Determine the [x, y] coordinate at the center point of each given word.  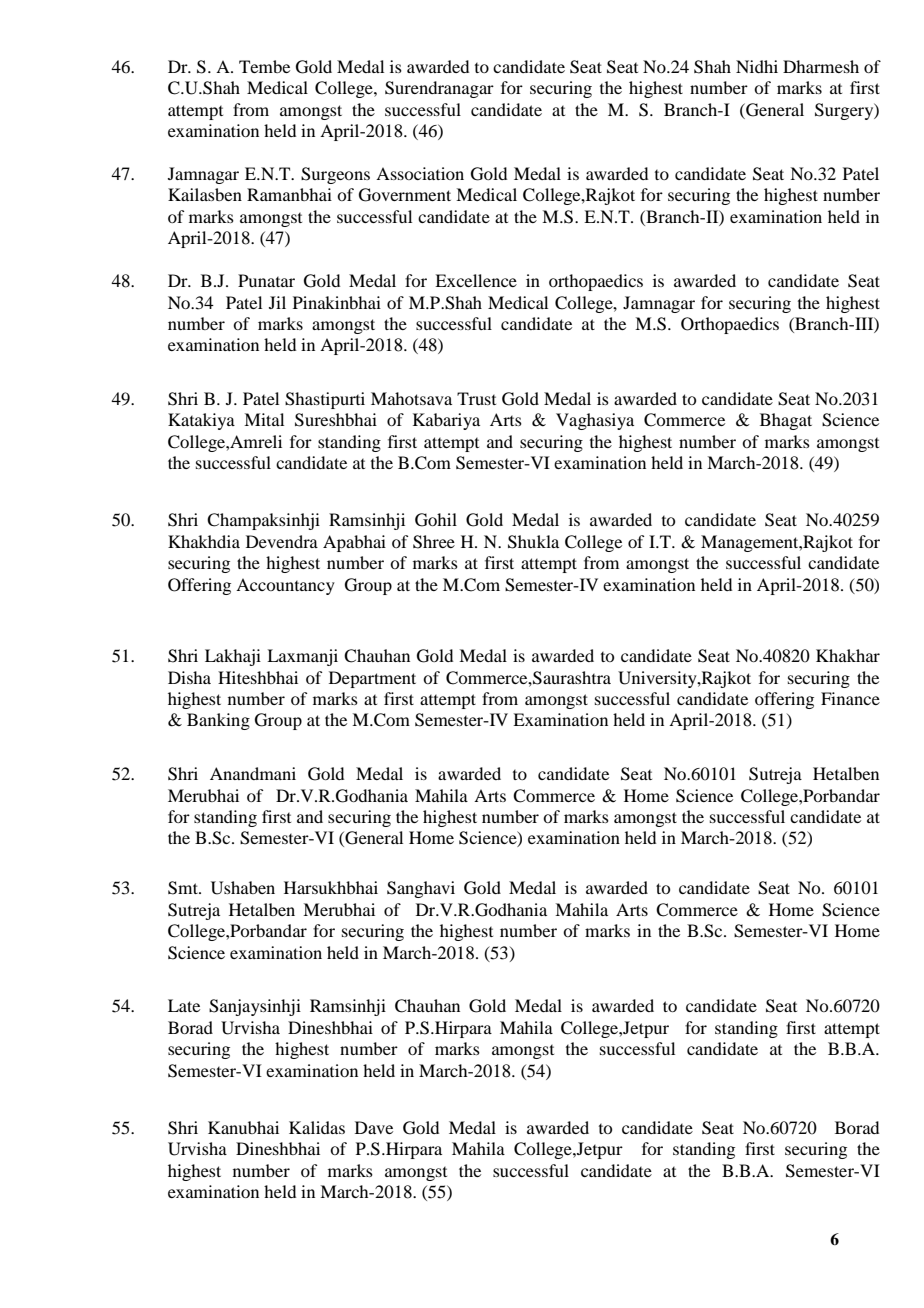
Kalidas [317, 1127]
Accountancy [285, 586]
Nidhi [757, 66]
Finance [850, 698]
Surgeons [335, 175]
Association [420, 173]
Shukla [533, 542]
